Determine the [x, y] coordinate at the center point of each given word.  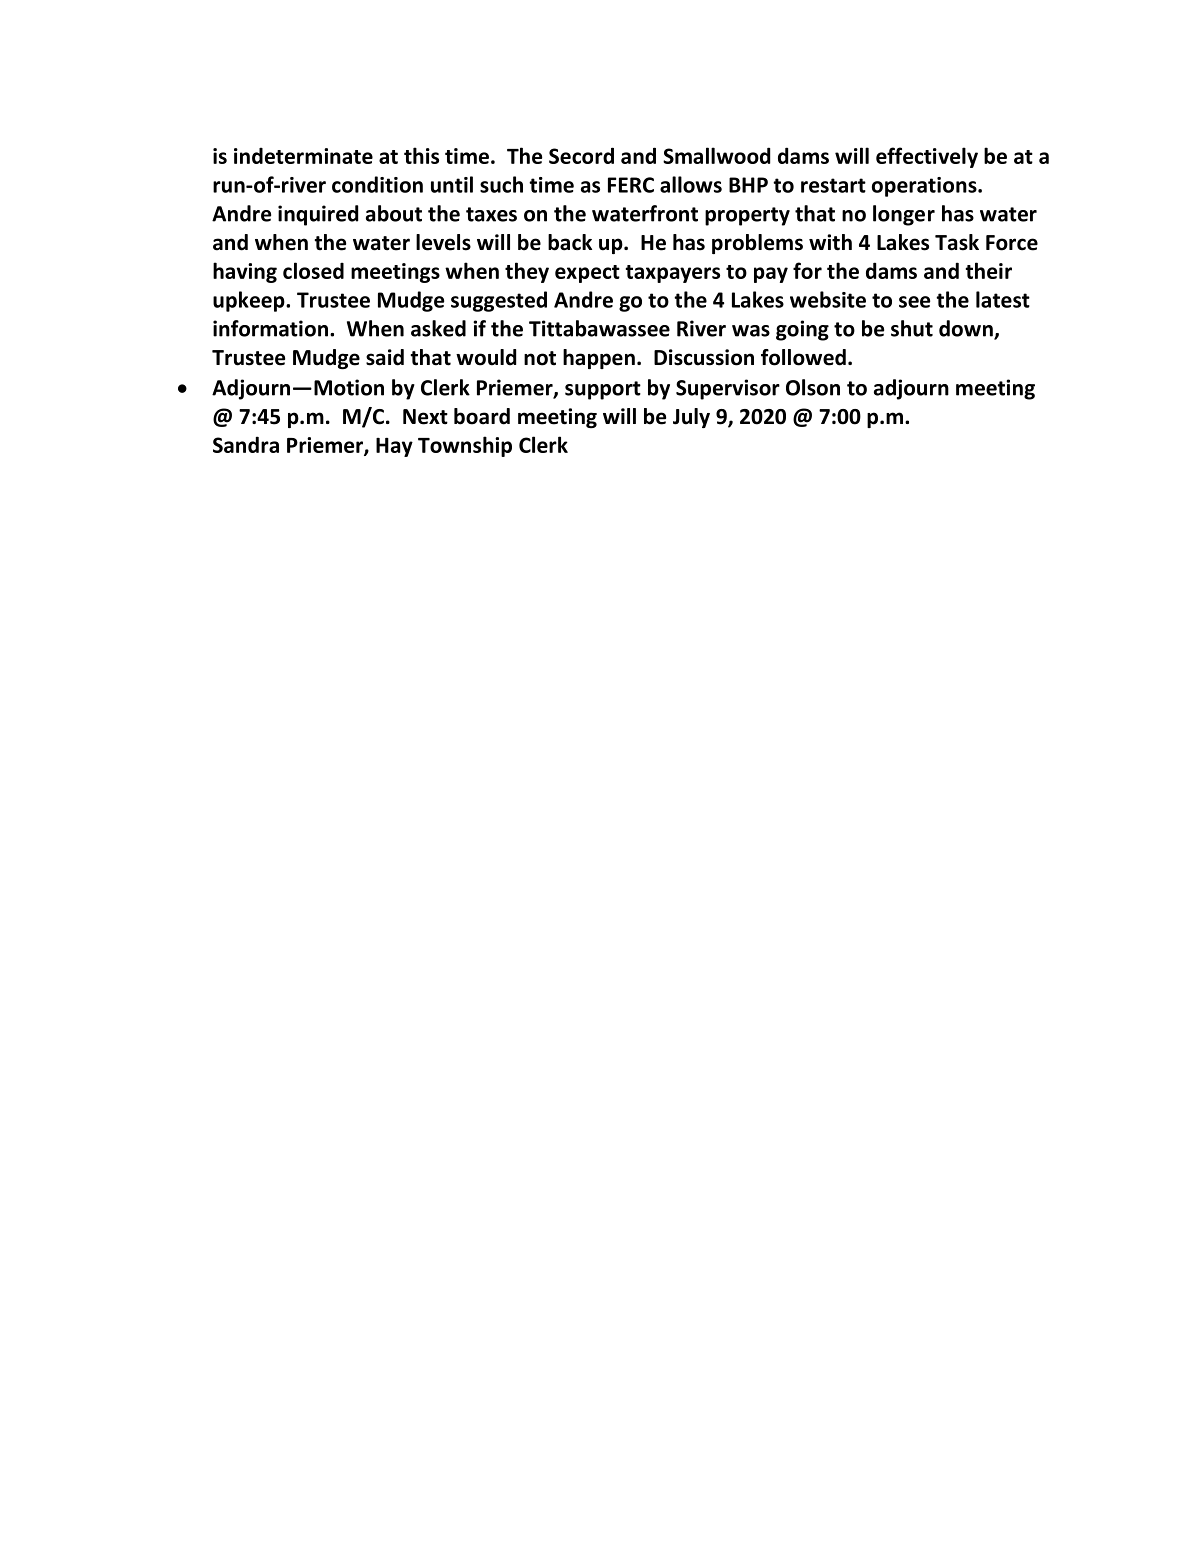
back [570, 242]
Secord [581, 155]
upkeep [250, 301]
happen [599, 359]
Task [957, 242]
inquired [318, 215]
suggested [499, 301]
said [385, 357]
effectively [927, 157]
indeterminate [303, 155]
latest [1003, 299]
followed [803, 357]
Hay [394, 447]
